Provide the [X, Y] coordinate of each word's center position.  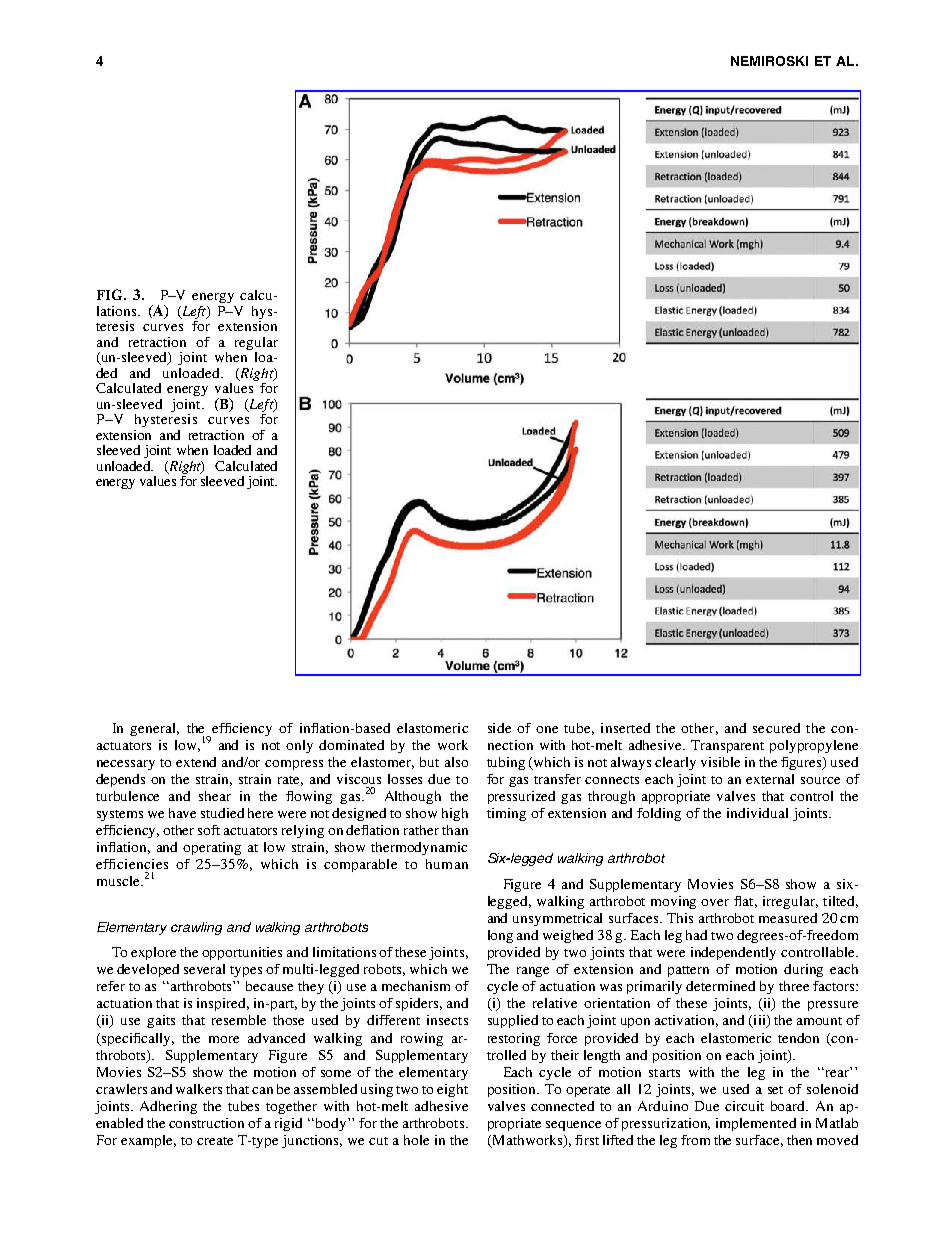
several [204, 969]
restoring [514, 1039]
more [224, 1039]
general [154, 729]
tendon [798, 1038]
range [533, 972]
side [499, 728]
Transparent [727, 746]
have [182, 813]
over [715, 902]
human [447, 864]
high [455, 814]
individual [757, 813]
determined [720, 986]
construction [206, 1123]
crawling [196, 928]
